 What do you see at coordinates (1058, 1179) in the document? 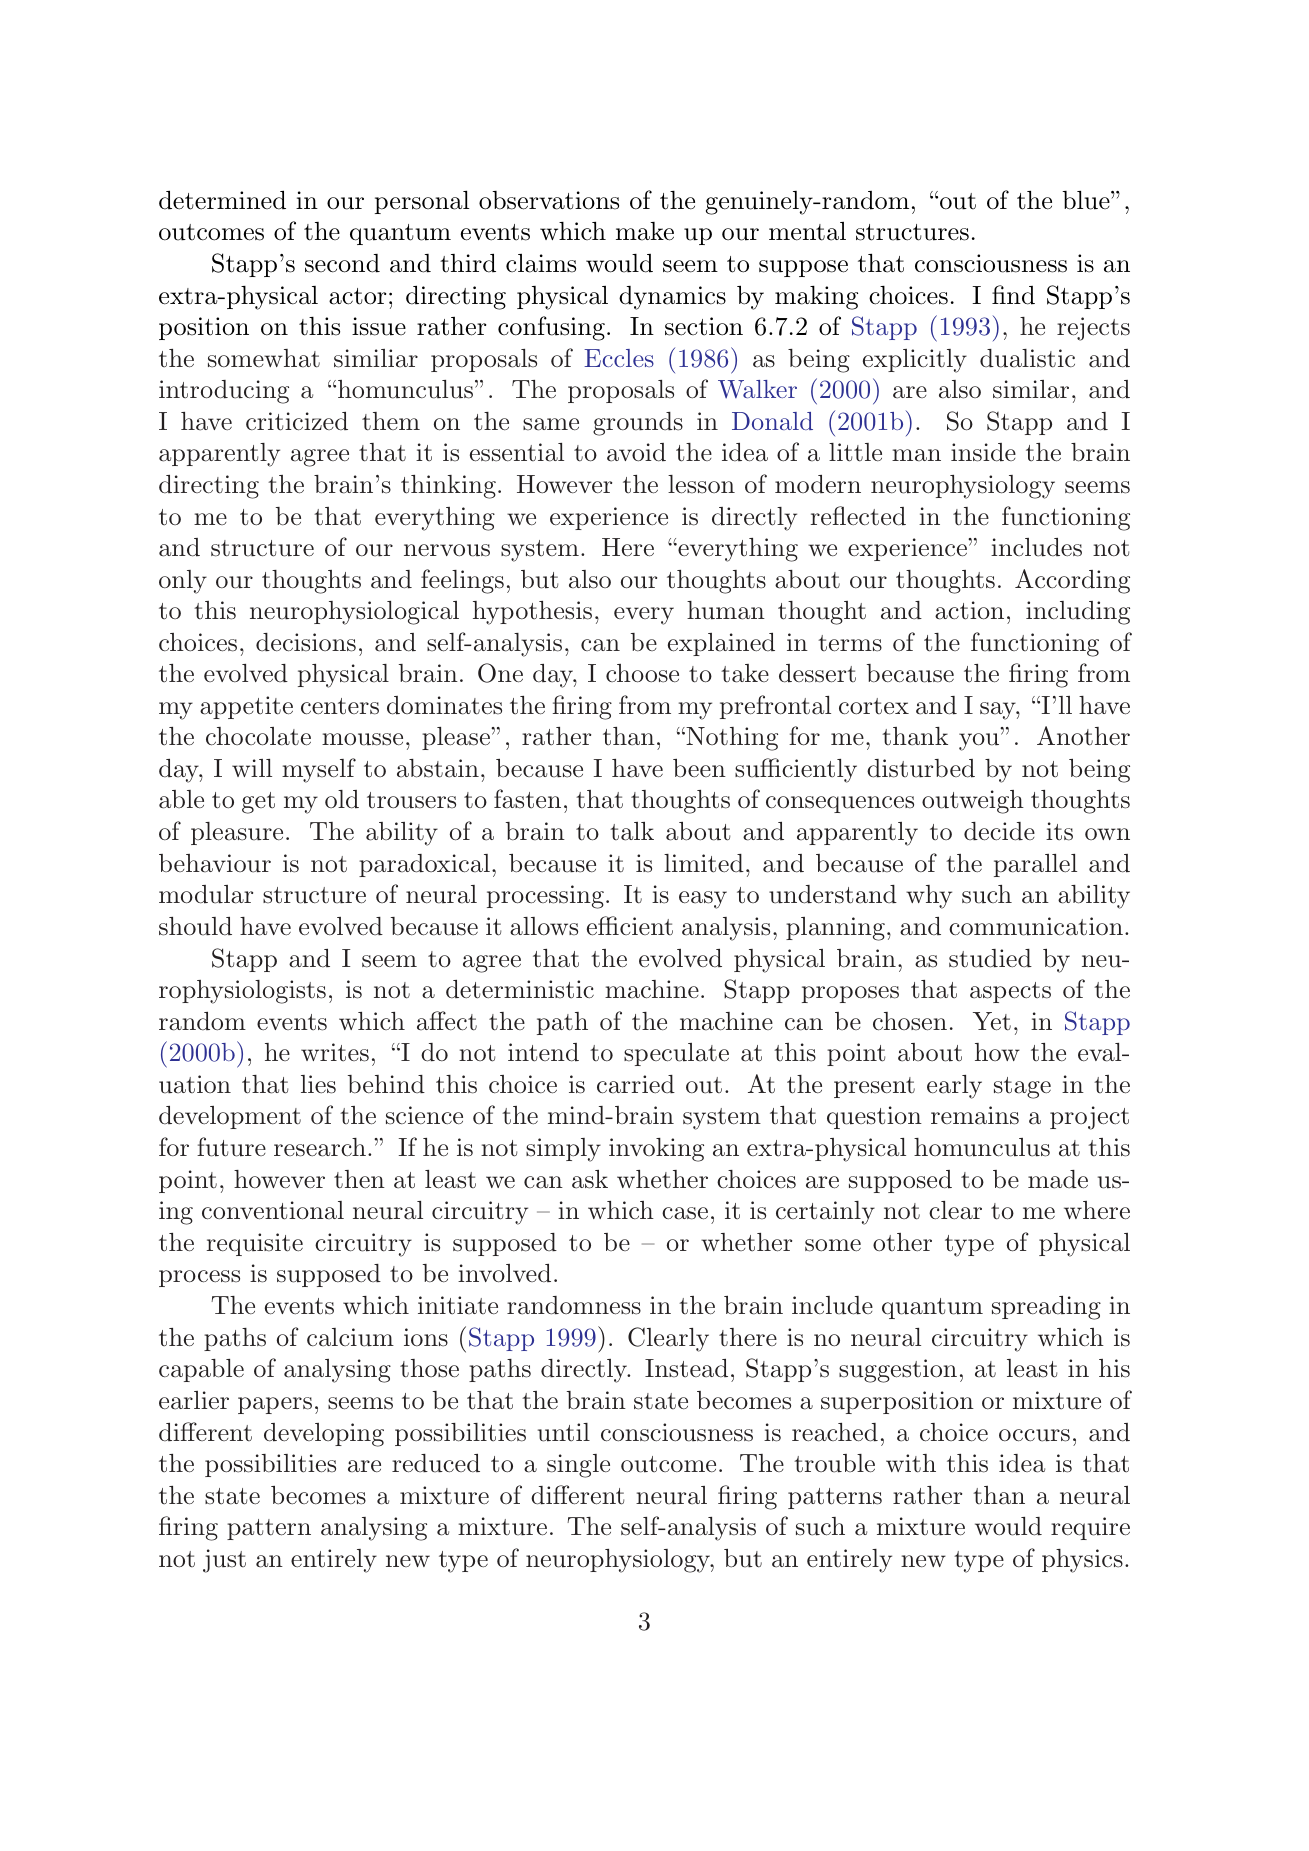
I see `made` at bounding box center [1058, 1179].
